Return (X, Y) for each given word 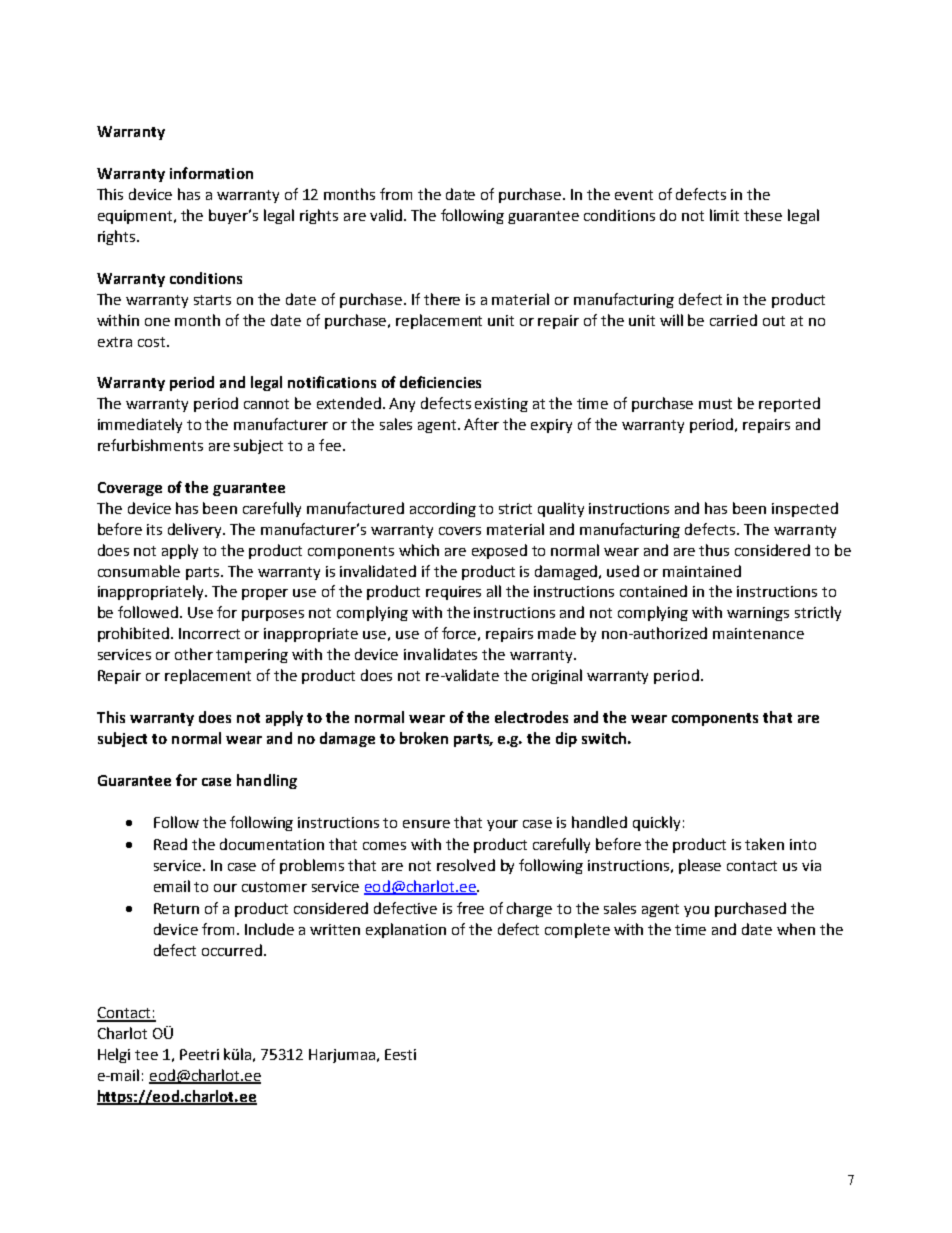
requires (453, 593)
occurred (232, 950)
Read (170, 844)
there (442, 299)
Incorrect (209, 633)
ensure (426, 824)
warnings (758, 614)
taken (764, 844)
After (481, 424)
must (715, 404)
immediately (140, 425)
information (211, 173)
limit (724, 215)
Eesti (400, 1054)
